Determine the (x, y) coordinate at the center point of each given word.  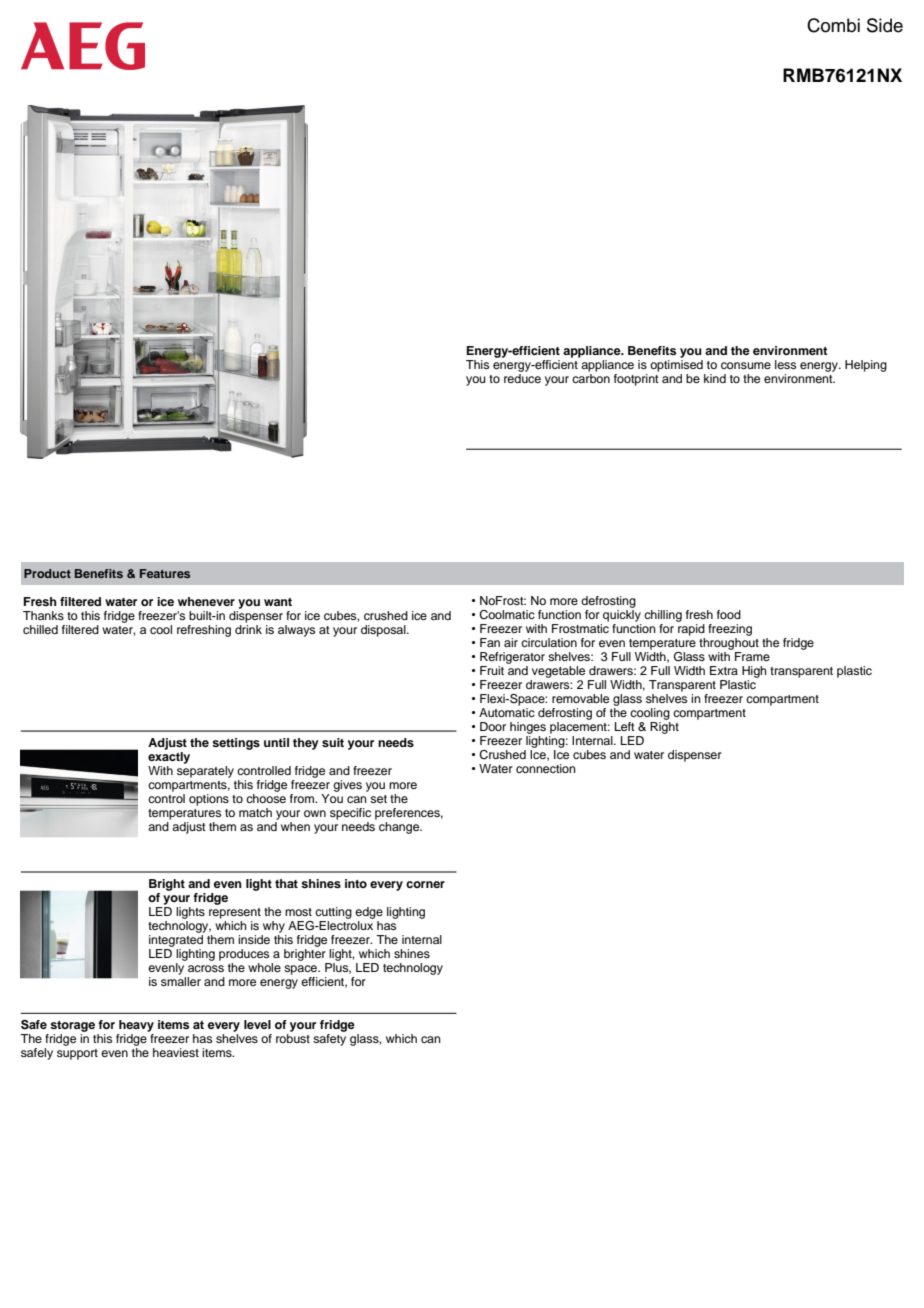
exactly (169, 756)
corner (425, 884)
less (785, 364)
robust (293, 1037)
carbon (591, 377)
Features (165, 573)
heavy (136, 1026)
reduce (522, 377)
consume (746, 365)
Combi (833, 25)
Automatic (507, 712)
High (754, 672)
